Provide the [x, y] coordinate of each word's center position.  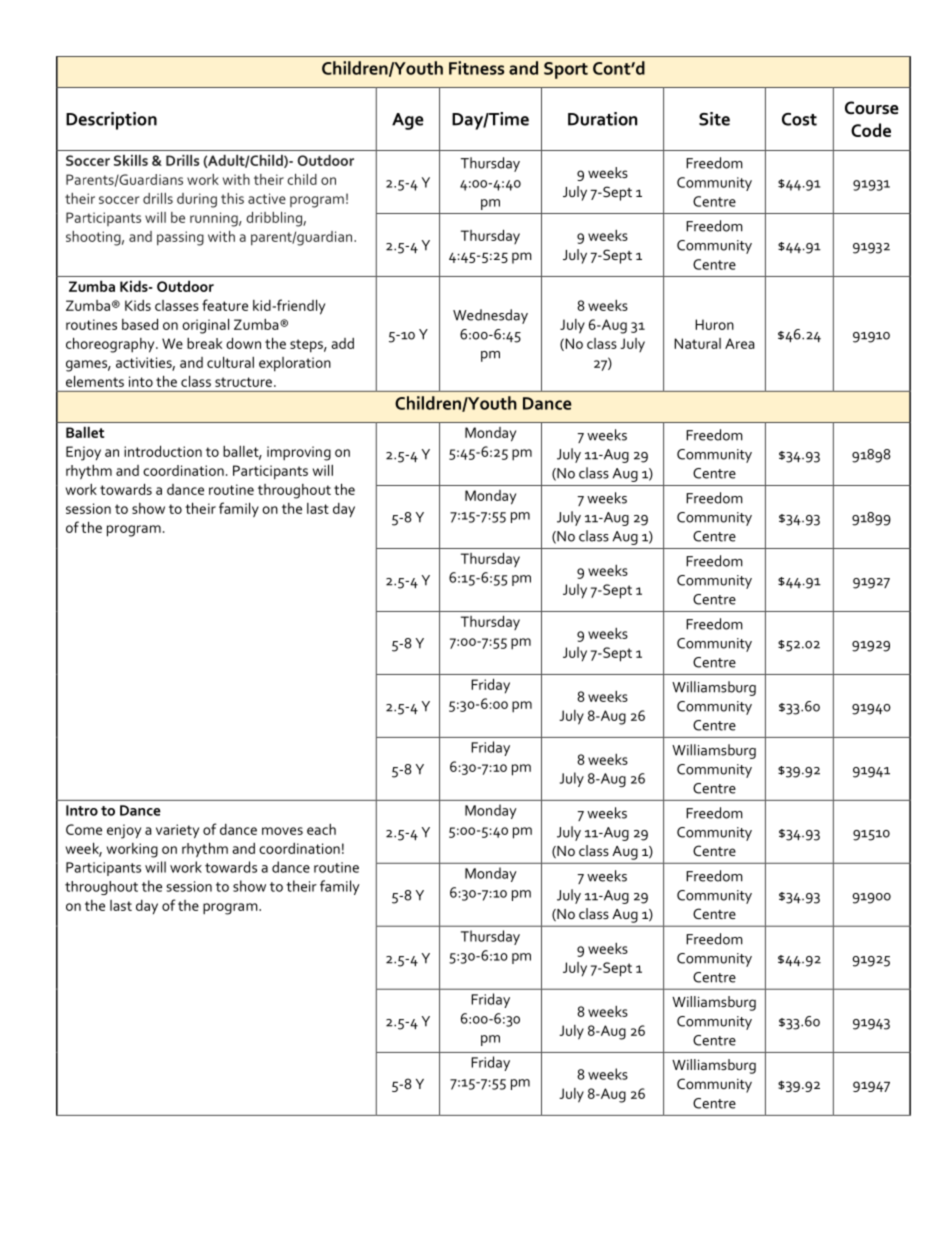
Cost [799, 119]
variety [177, 831]
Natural [697, 343]
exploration [295, 364]
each [321, 829]
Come [84, 829]
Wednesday [490, 316]
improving [299, 453]
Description [111, 121]
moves [282, 831]
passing [180, 238]
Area [740, 343]
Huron [714, 324]
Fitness [476, 68]
